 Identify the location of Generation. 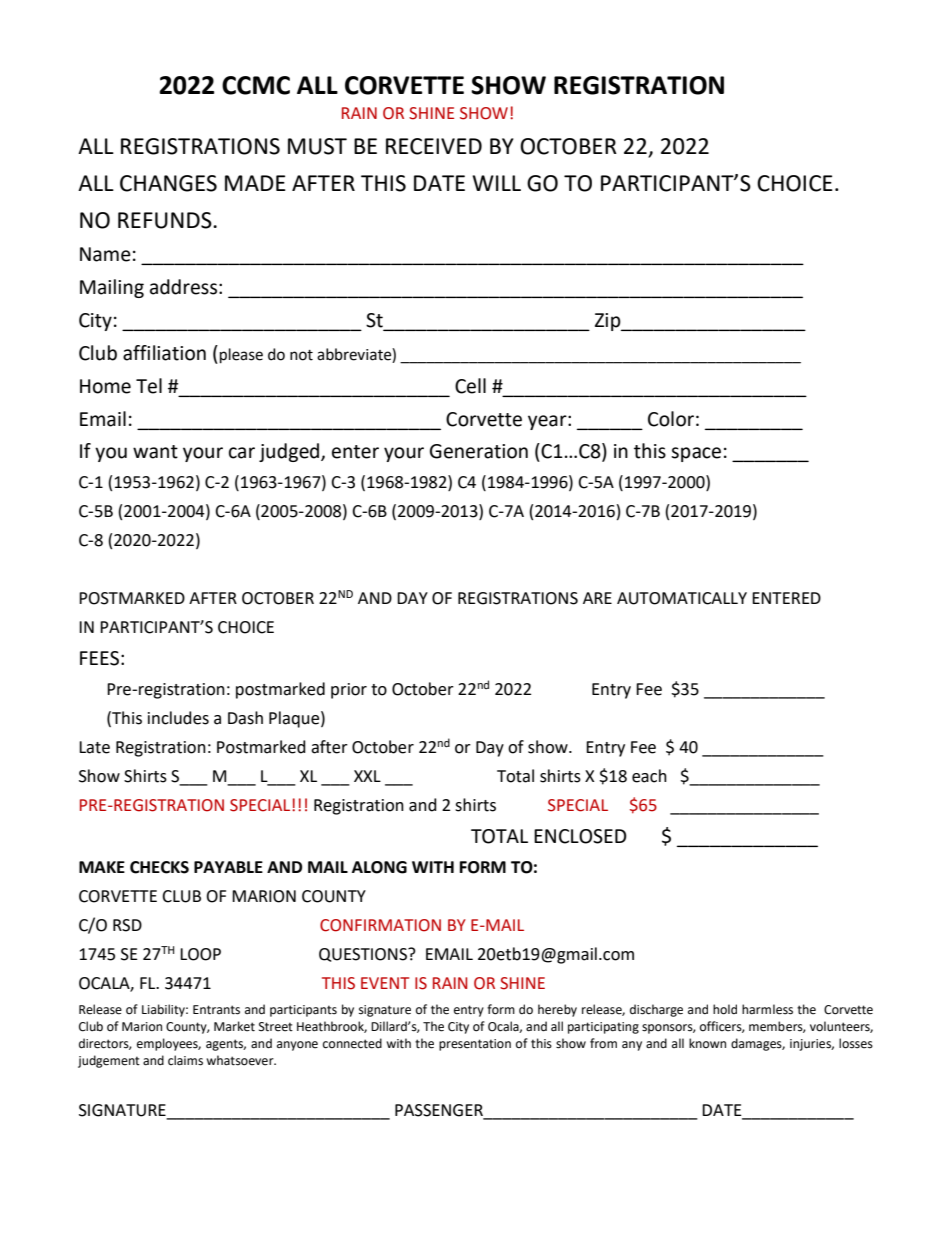
(479, 451).
